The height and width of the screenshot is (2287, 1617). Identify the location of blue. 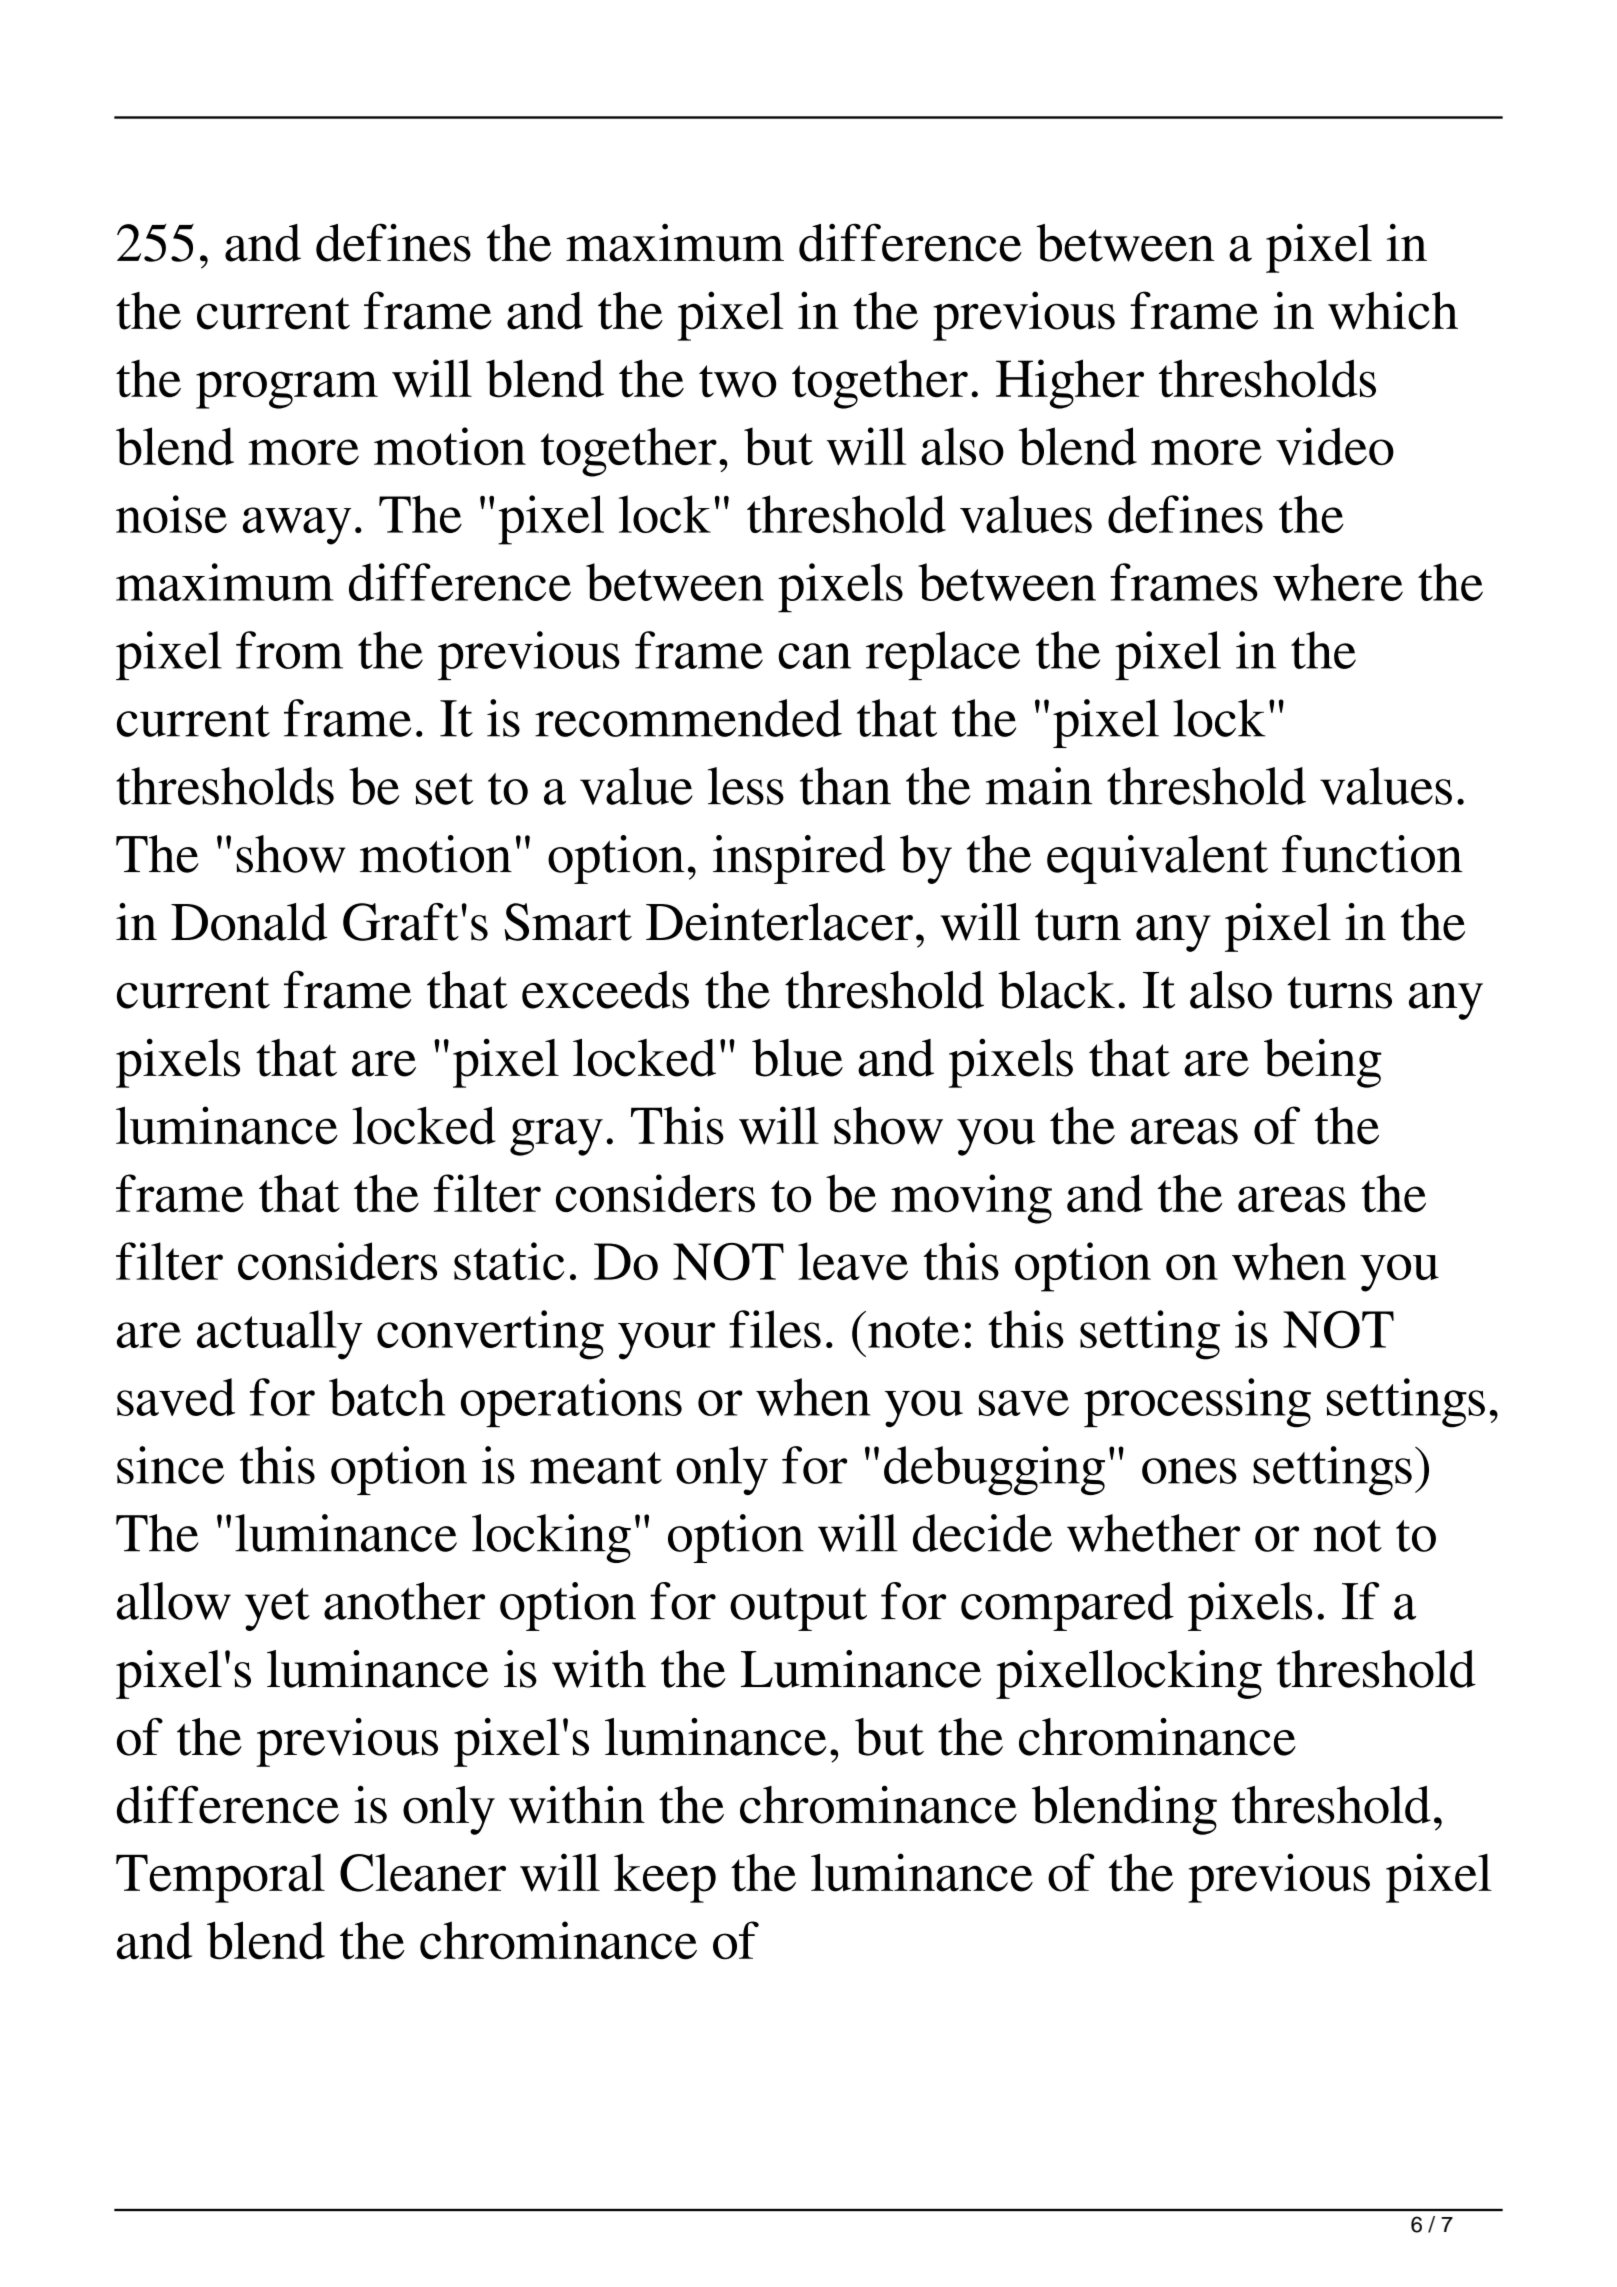
(797, 1058).
